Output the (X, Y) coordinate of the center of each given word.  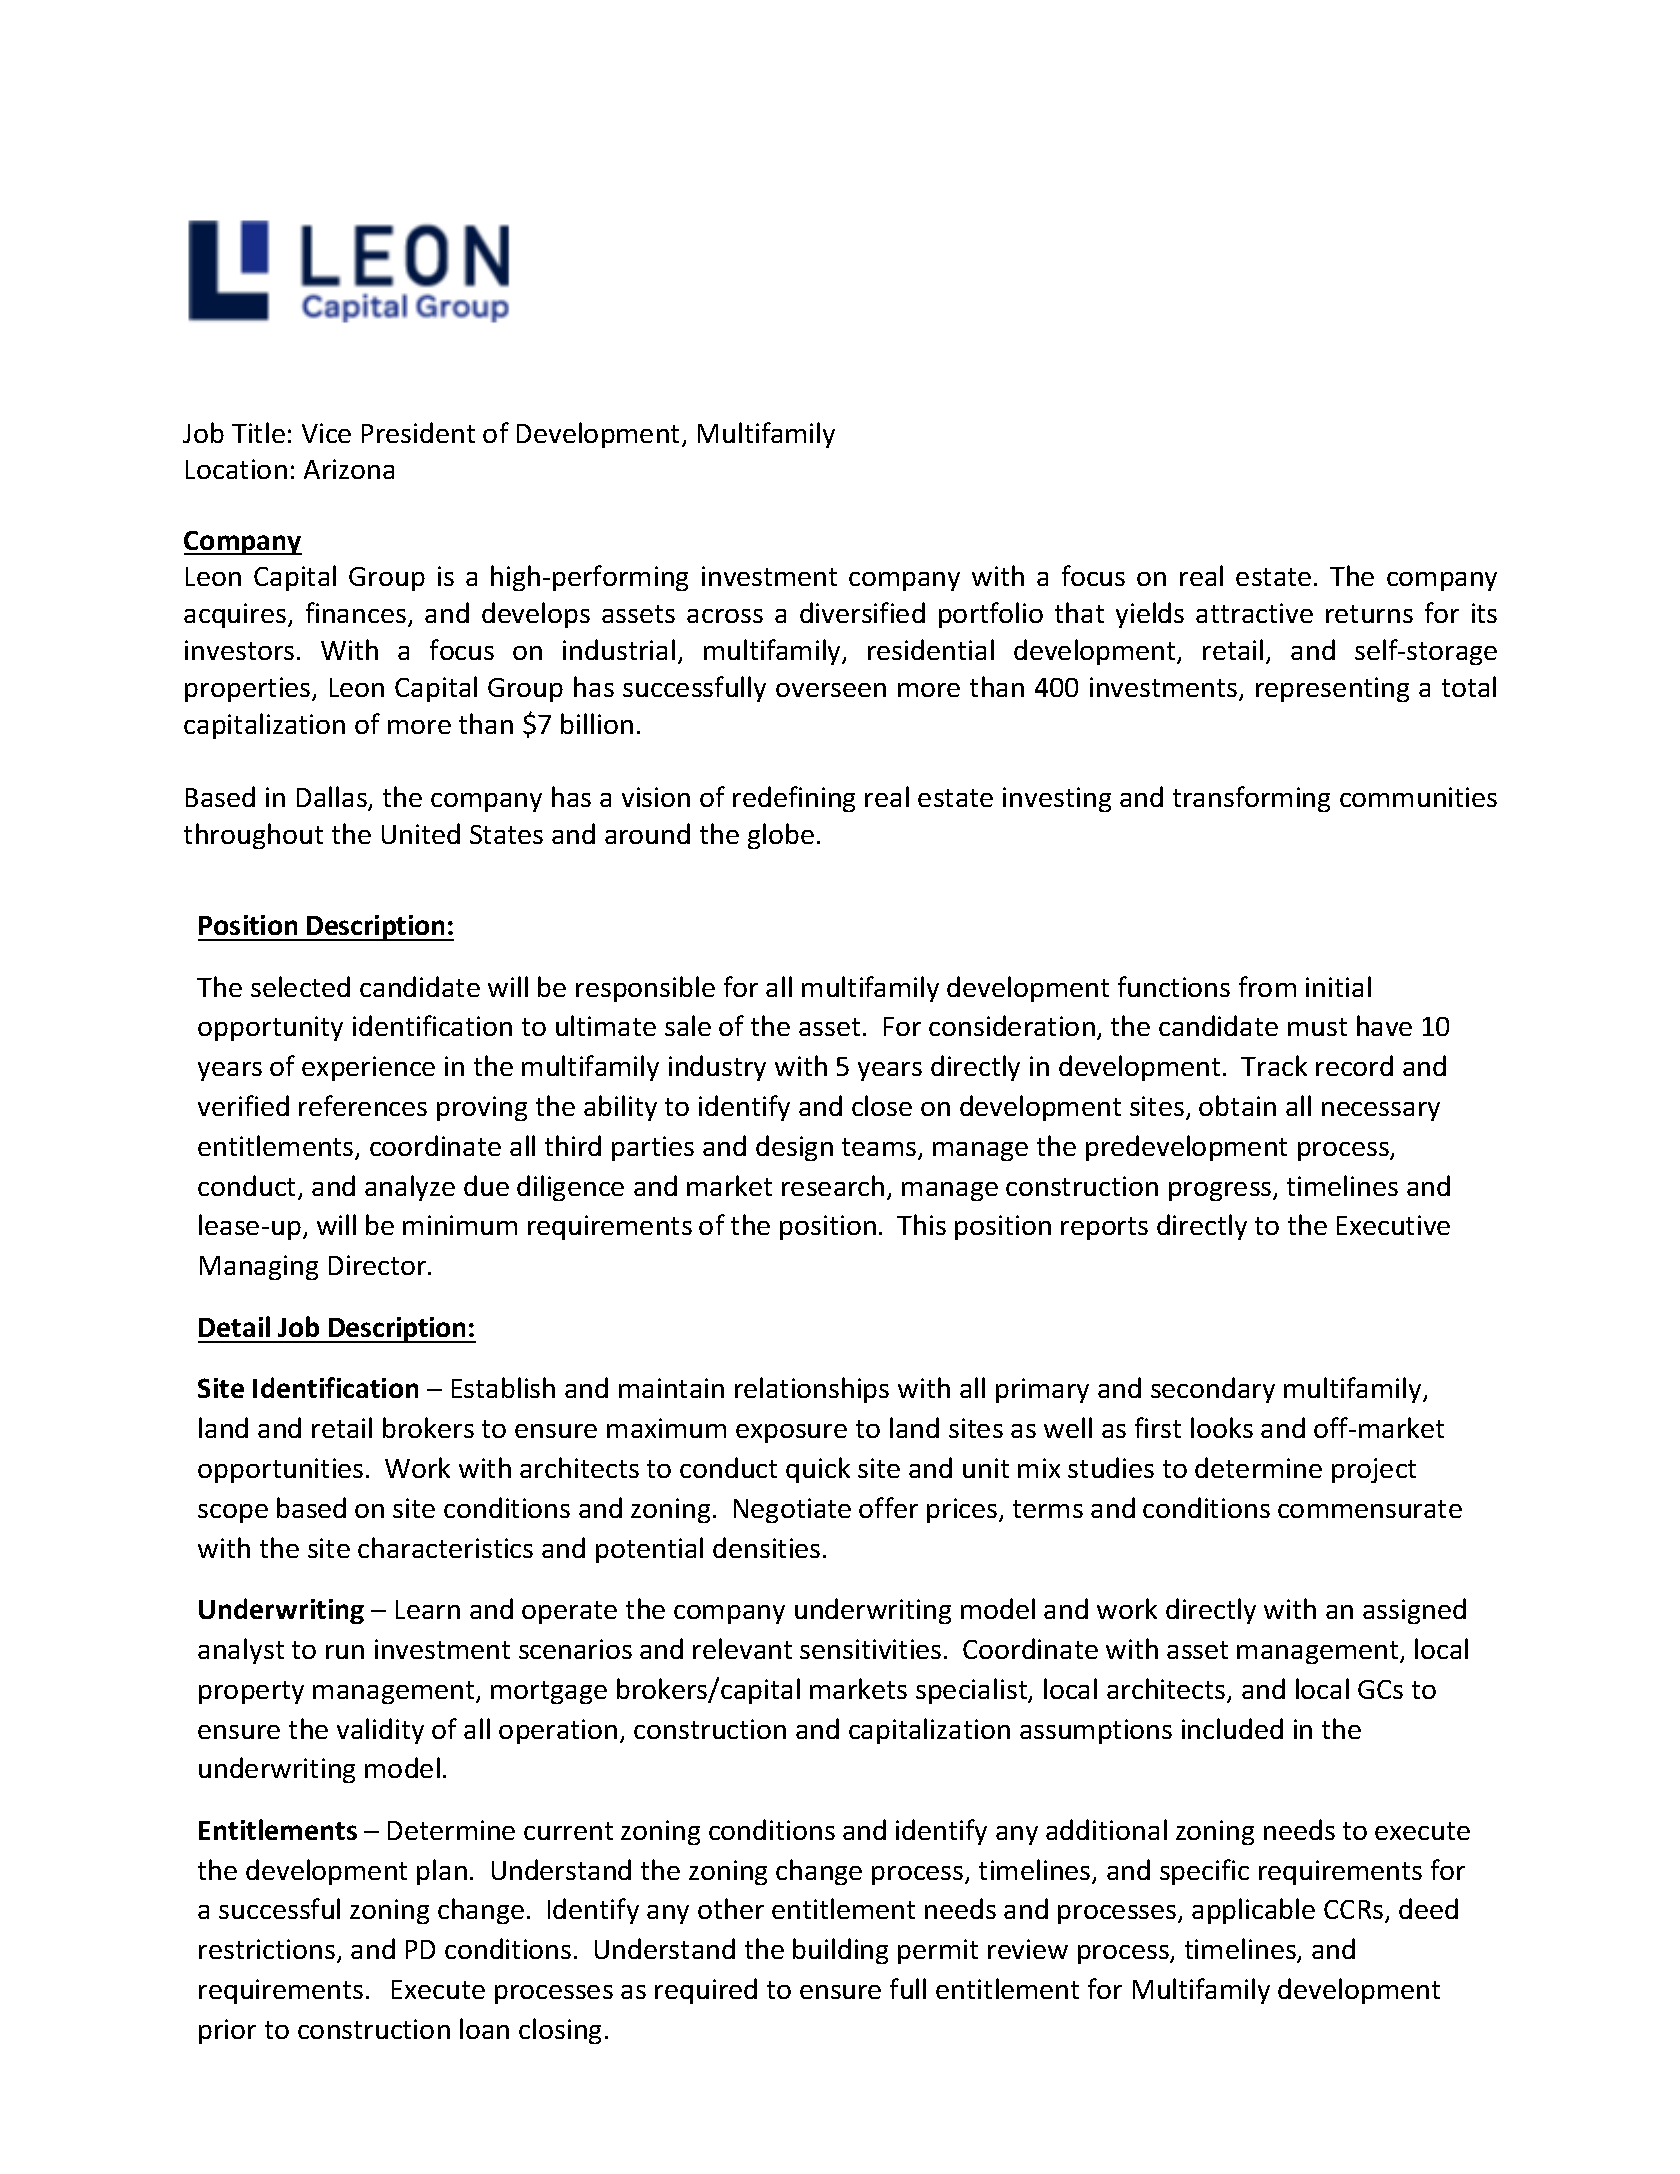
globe (781, 836)
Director (379, 1265)
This (921, 1224)
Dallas (333, 798)
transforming (1251, 799)
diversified (862, 612)
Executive (1393, 1225)
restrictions (267, 1949)
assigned (1414, 1611)
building (840, 1951)
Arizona (349, 469)
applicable (1253, 1911)
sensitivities (870, 1649)
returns (1369, 614)
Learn (428, 1609)
